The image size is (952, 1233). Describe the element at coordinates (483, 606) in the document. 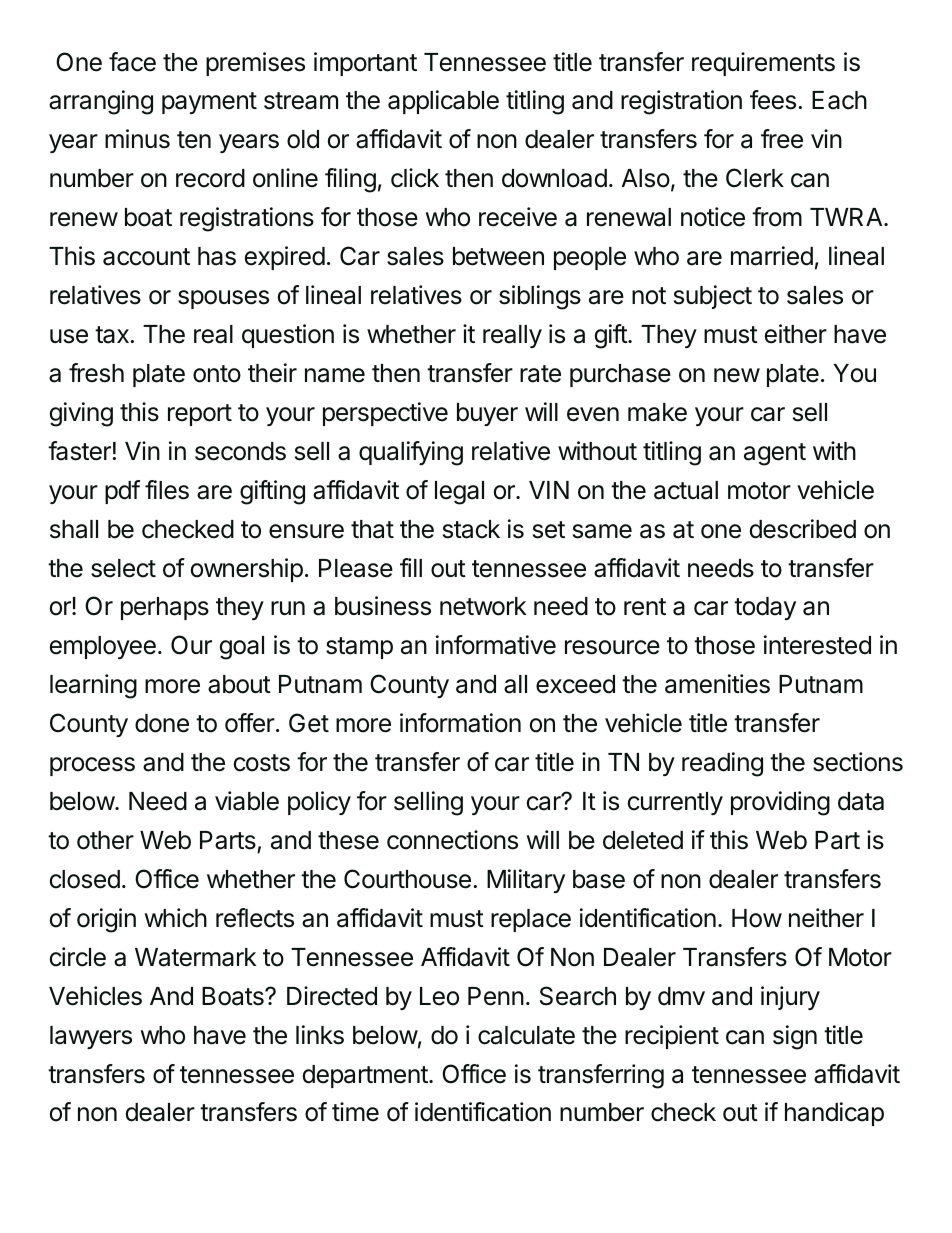

I see `network` at that location.
